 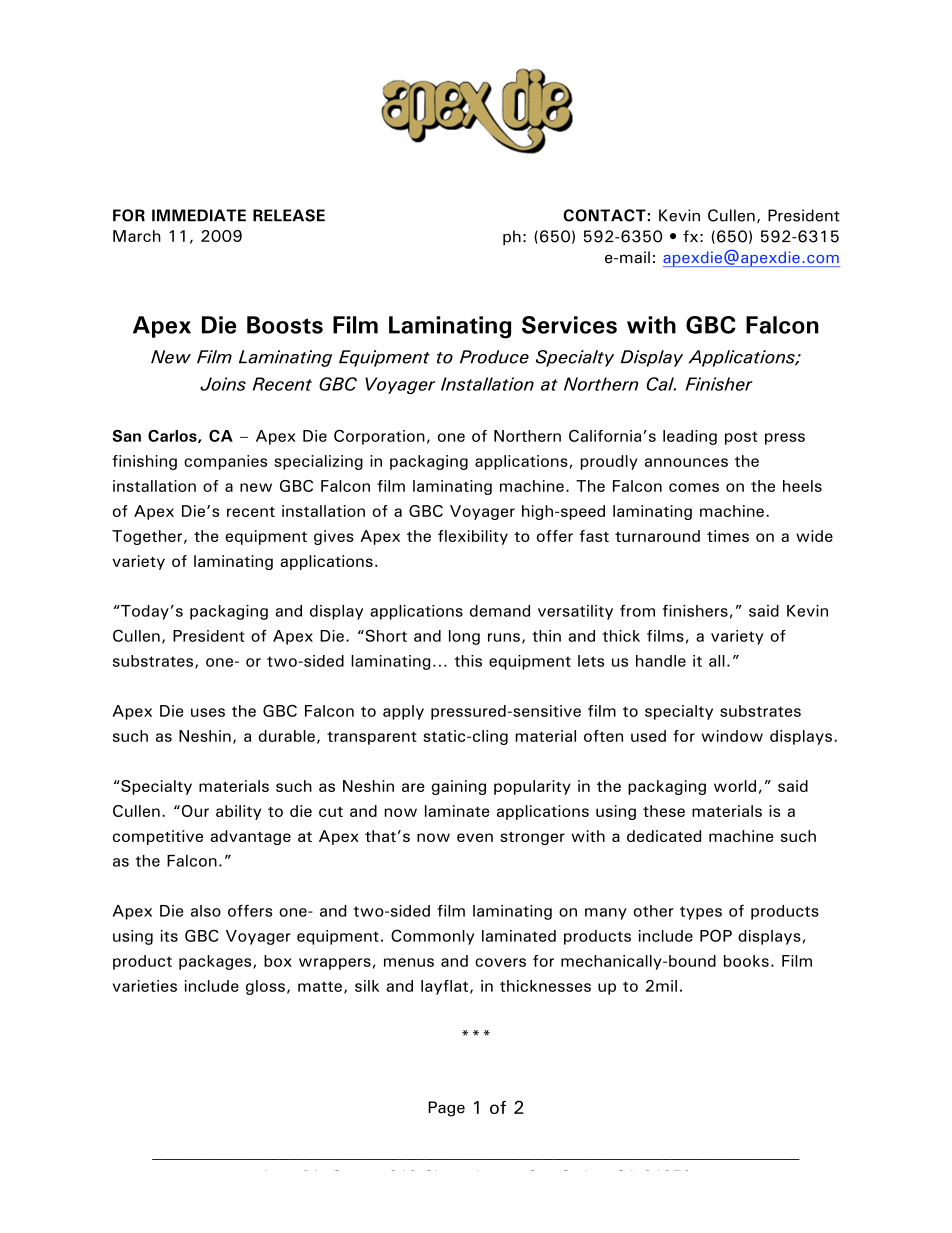 I want to click on IMMEDIATE, so click(x=199, y=215).
